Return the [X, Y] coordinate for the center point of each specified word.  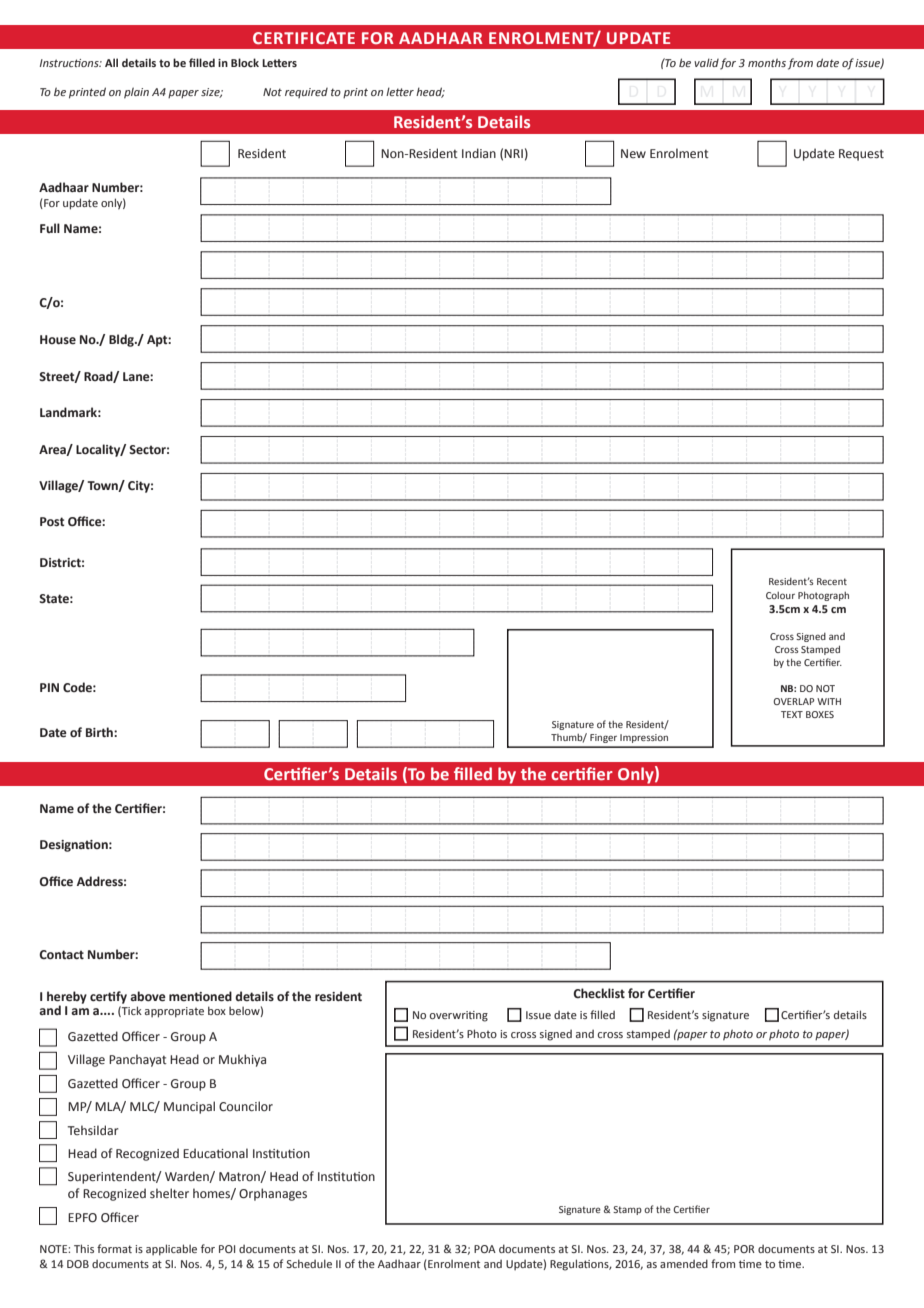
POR [744, 1249]
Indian [479, 153]
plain [136, 93]
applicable [171, 1250]
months [767, 62]
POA [485, 1249]
